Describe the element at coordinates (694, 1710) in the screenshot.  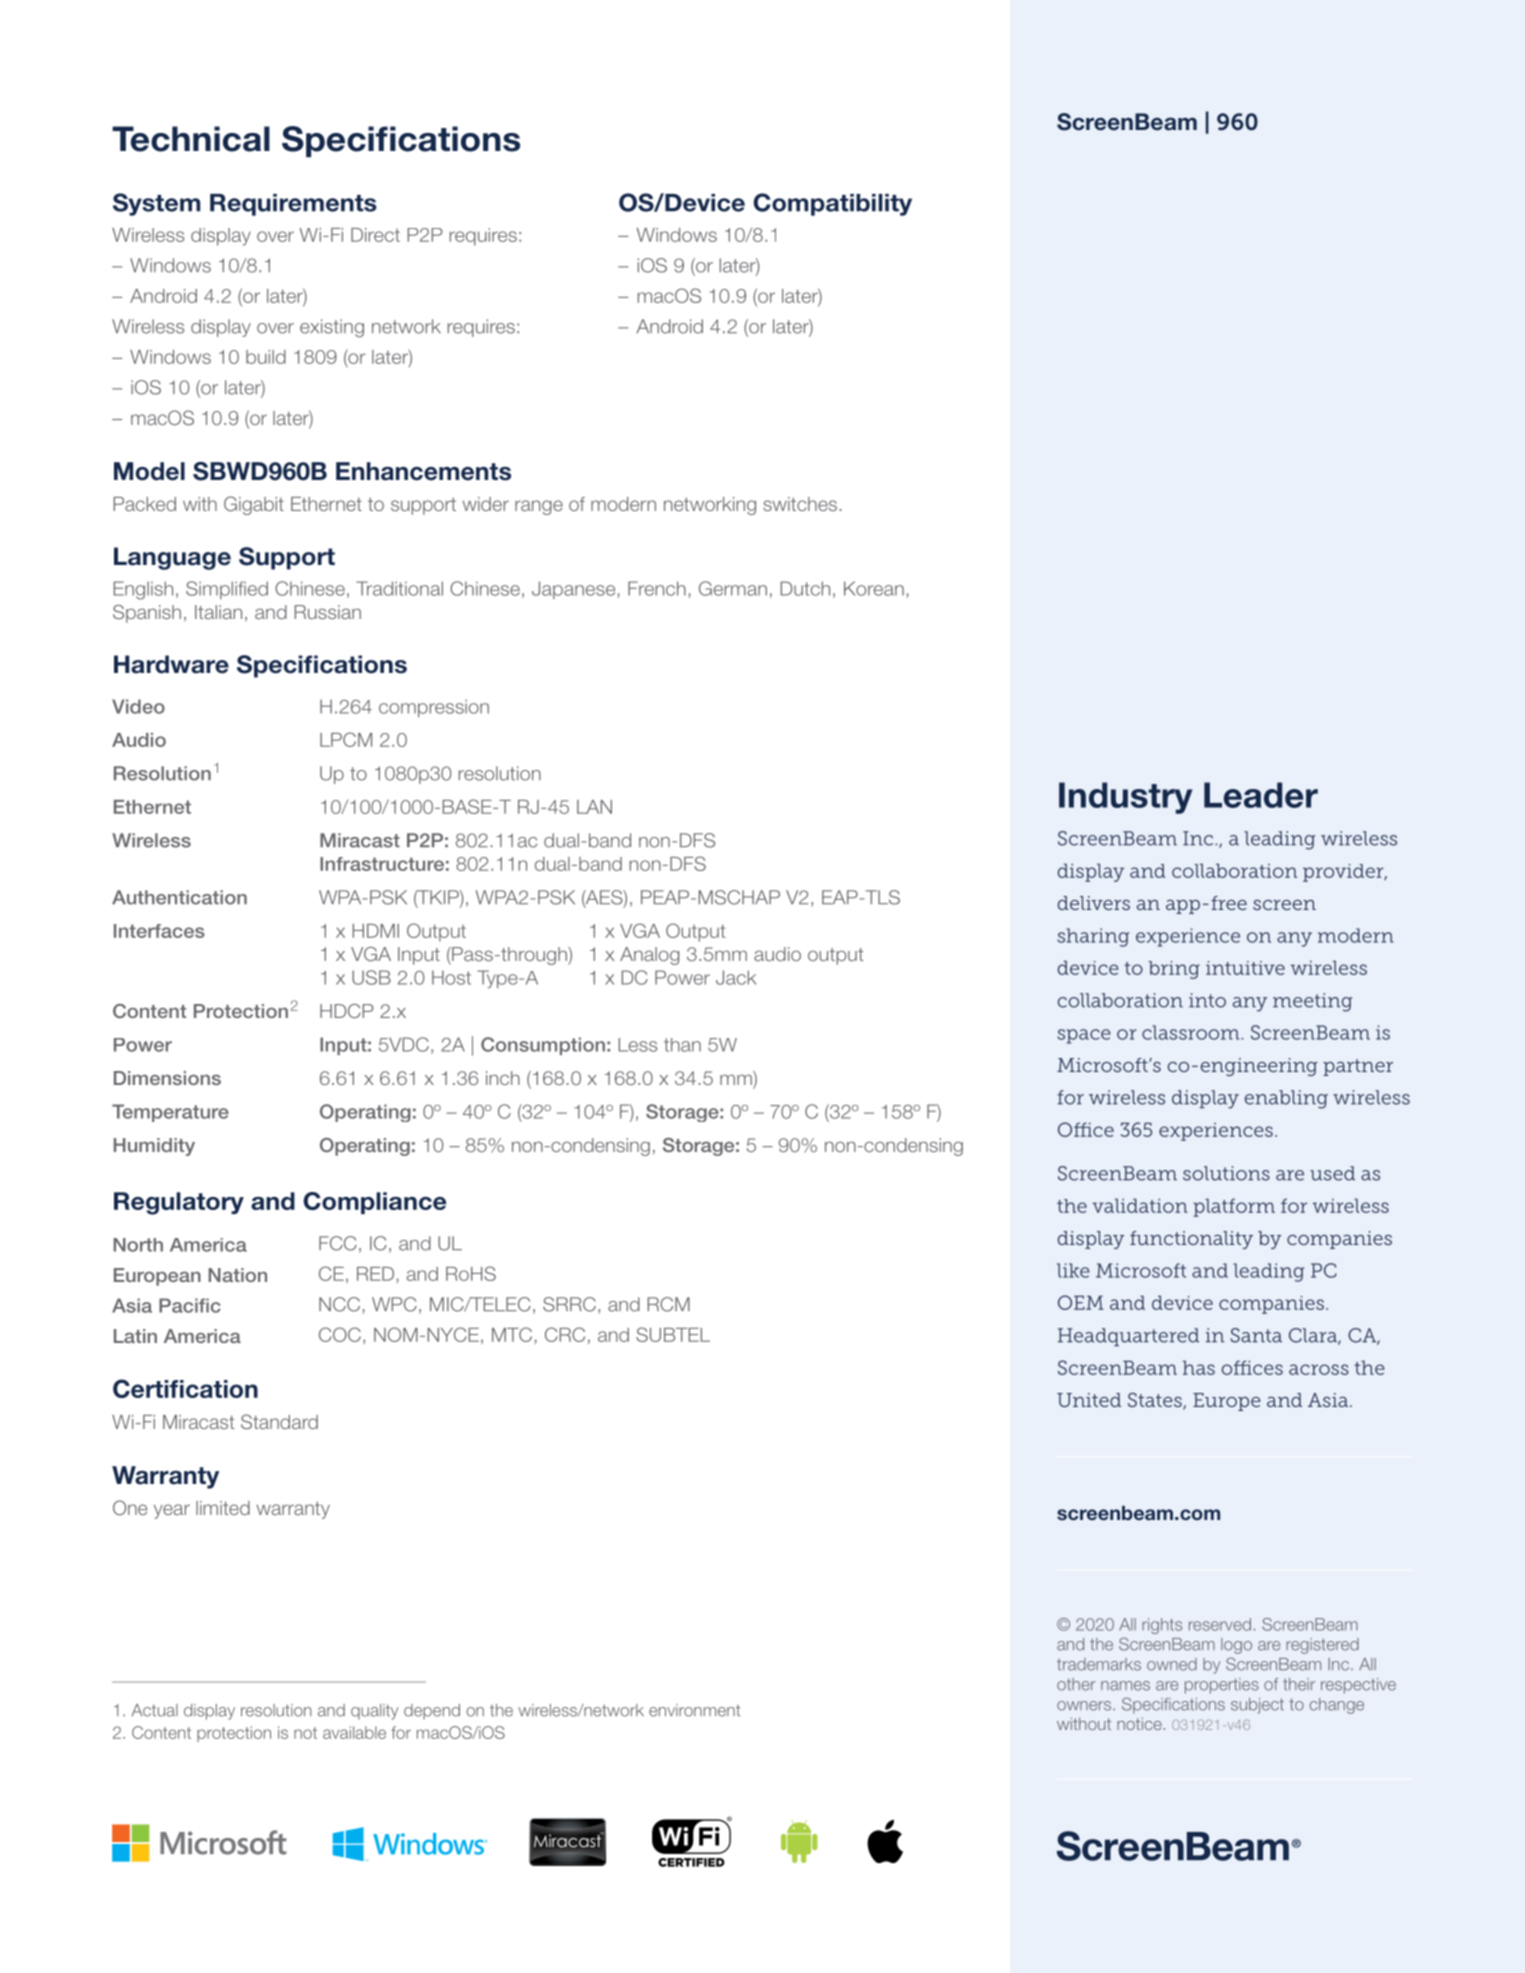
I see `environment` at that location.
